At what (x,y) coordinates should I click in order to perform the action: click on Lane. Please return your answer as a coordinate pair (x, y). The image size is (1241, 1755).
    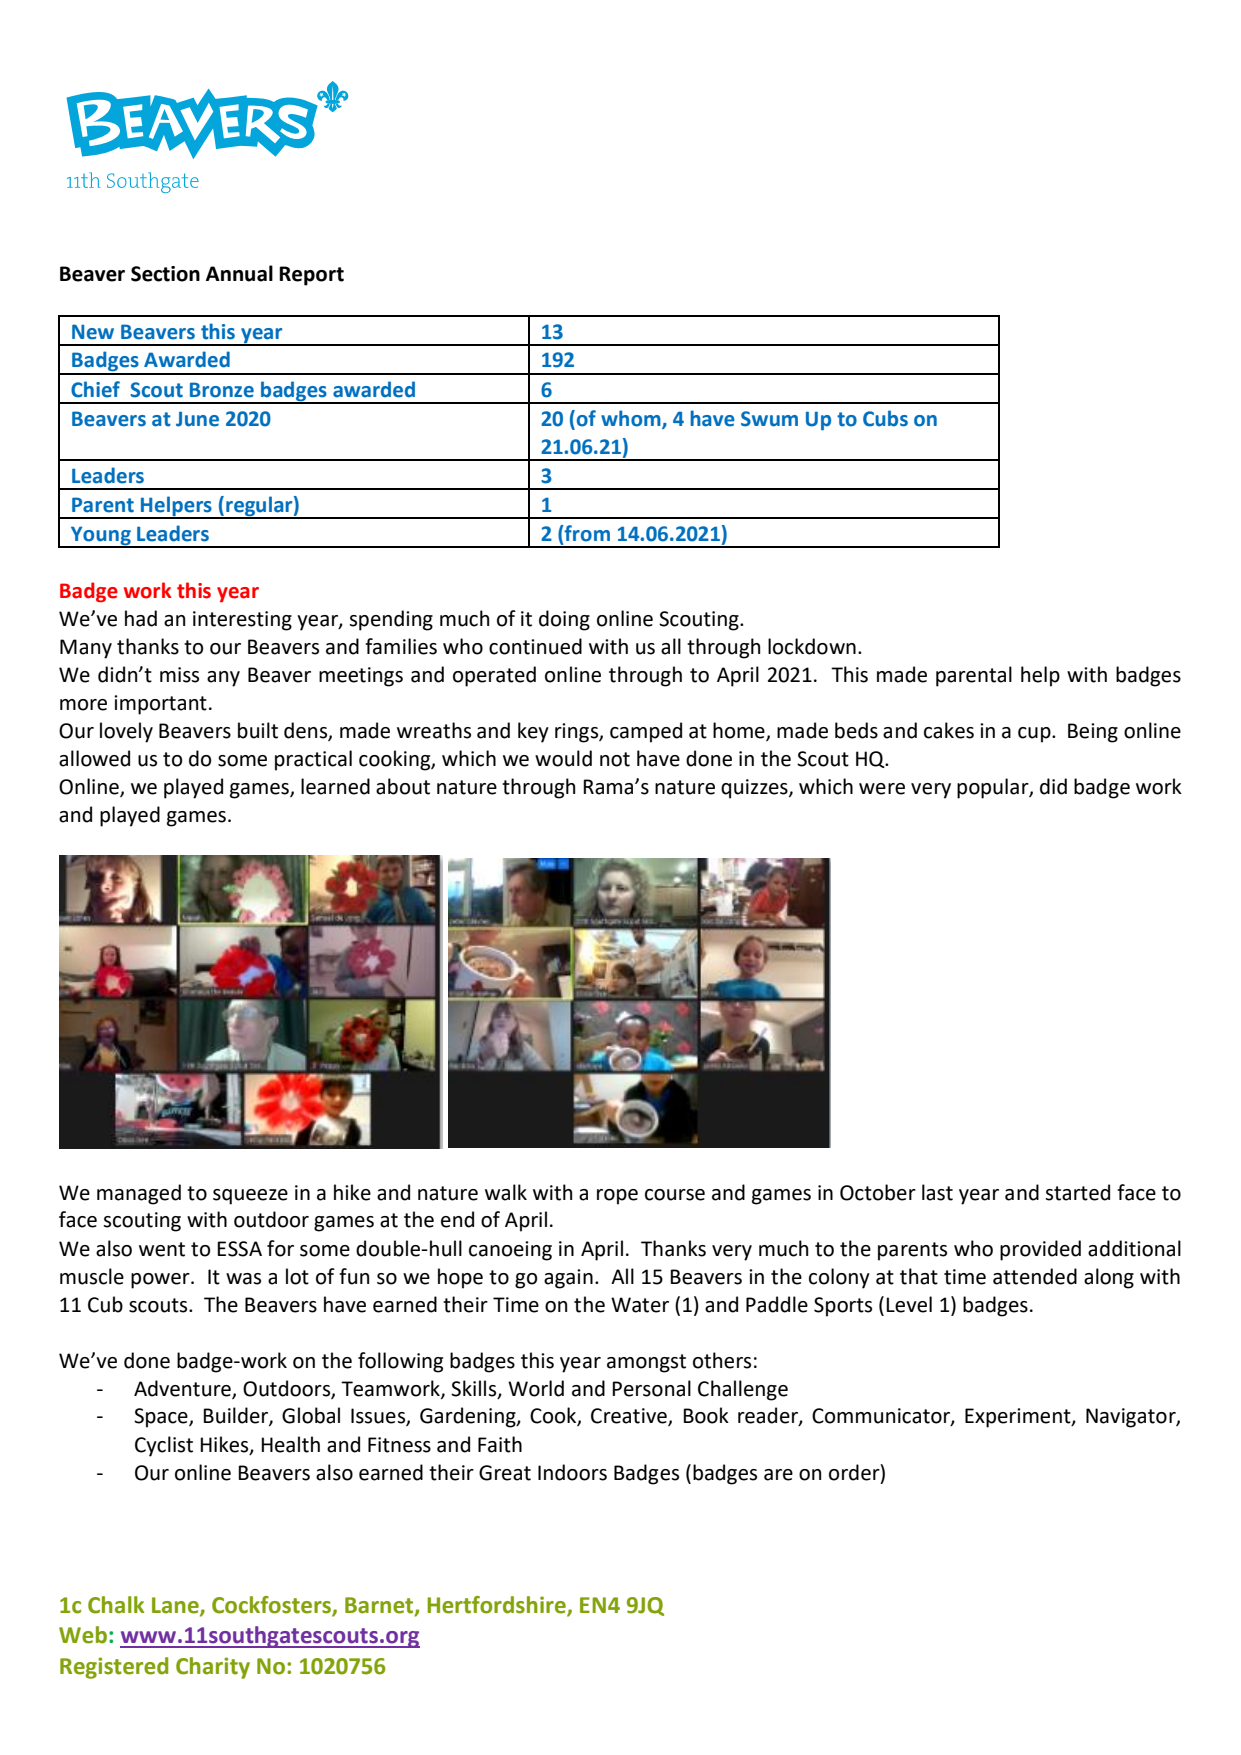
    Looking at the image, I should click on (176, 1606).
